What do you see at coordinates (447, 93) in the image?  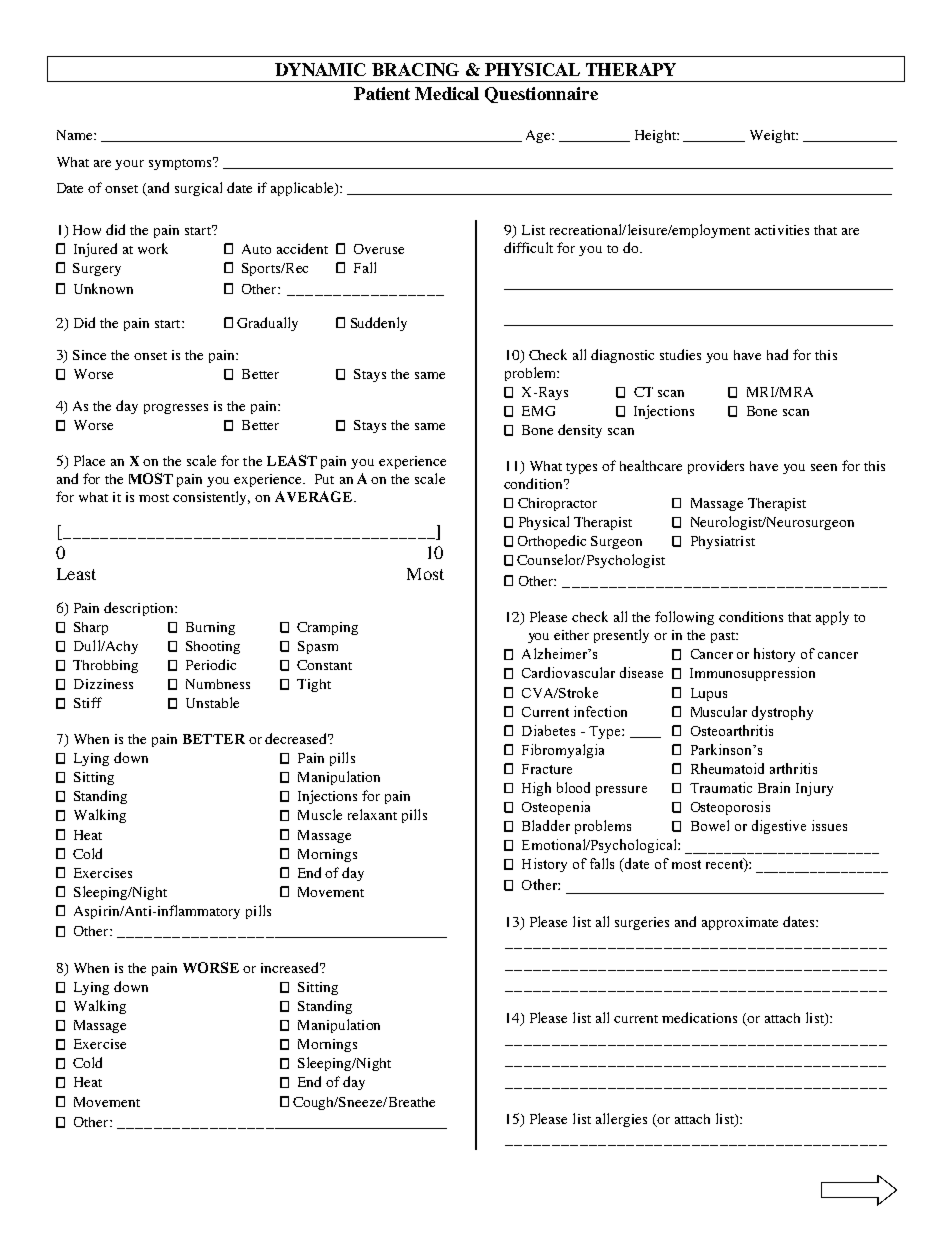 I see `Medical` at bounding box center [447, 93].
